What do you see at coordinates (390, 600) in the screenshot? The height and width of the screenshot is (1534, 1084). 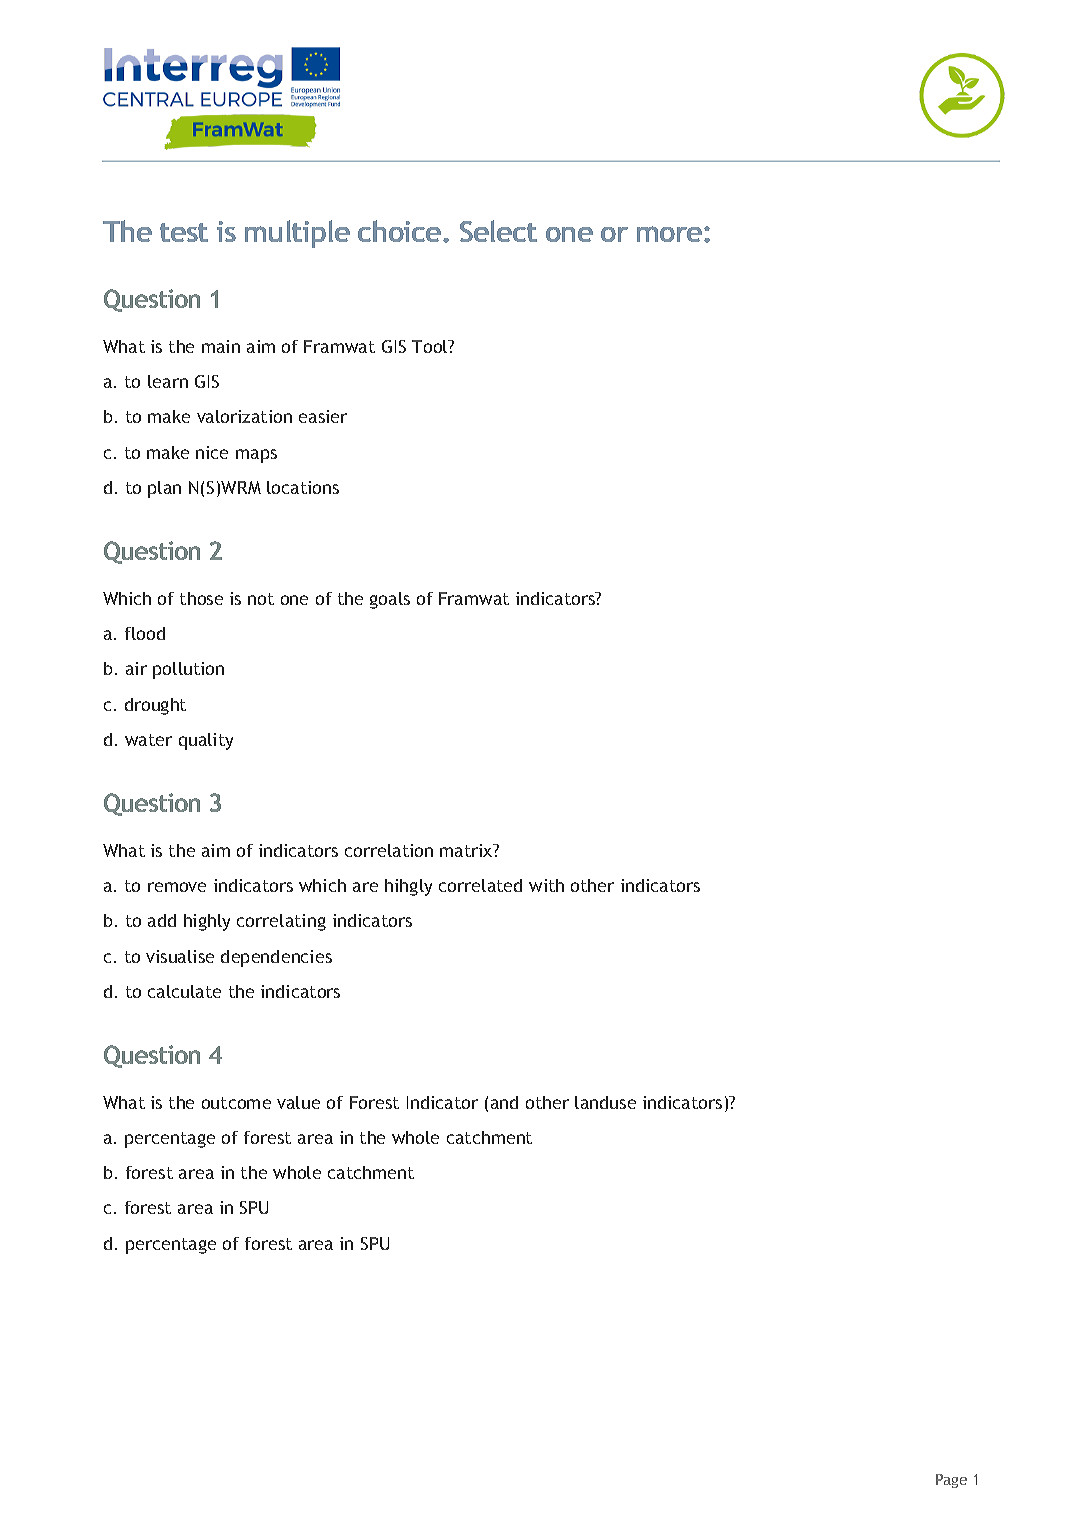 I see `goals` at bounding box center [390, 600].
